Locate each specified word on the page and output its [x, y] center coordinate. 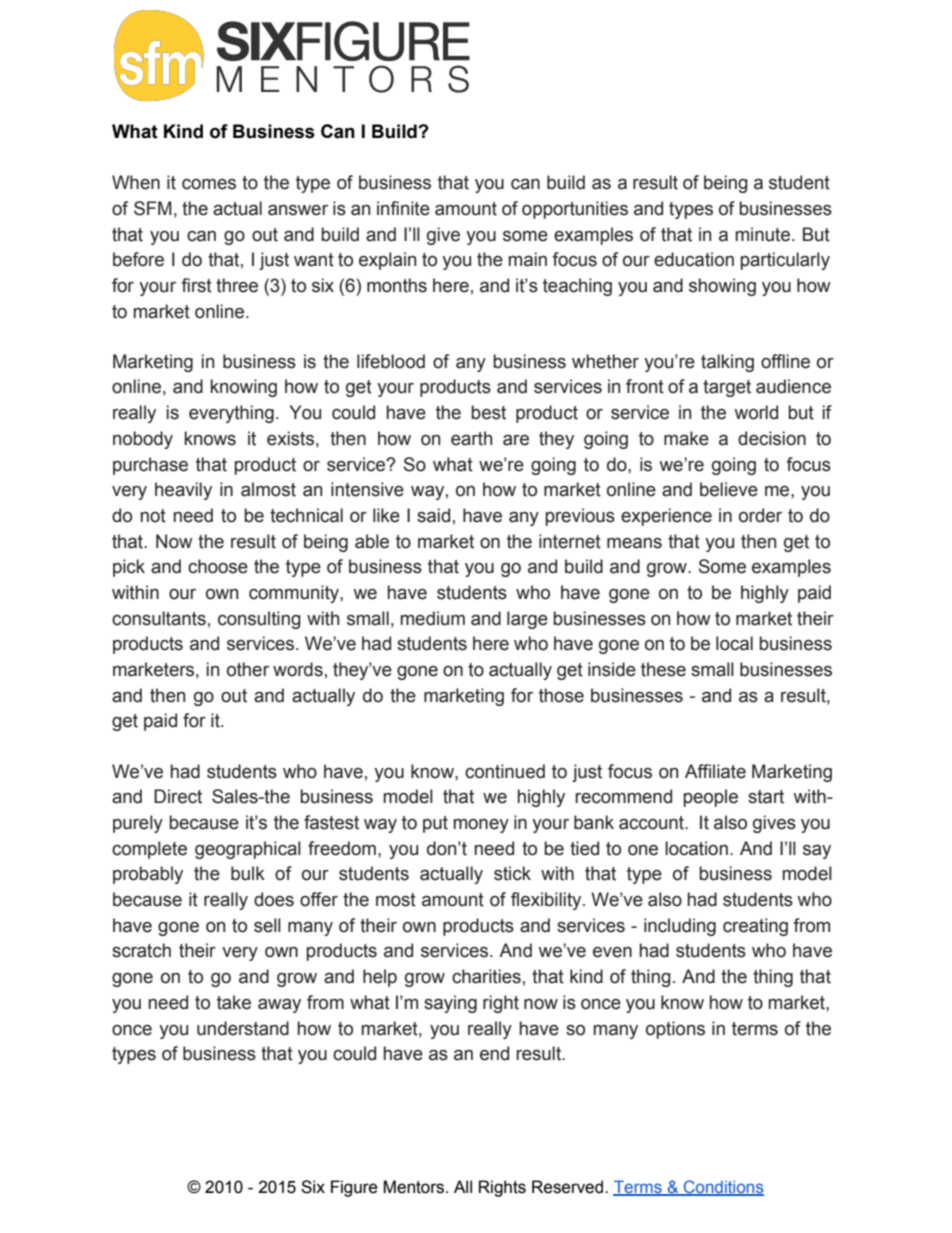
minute [763, 234]
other [248, 669]
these [663, 669]
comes [209, 184]
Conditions [723, 1188]
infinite [403, 208]
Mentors [415, 1187]
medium [433, 618]
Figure [354, 1188]
